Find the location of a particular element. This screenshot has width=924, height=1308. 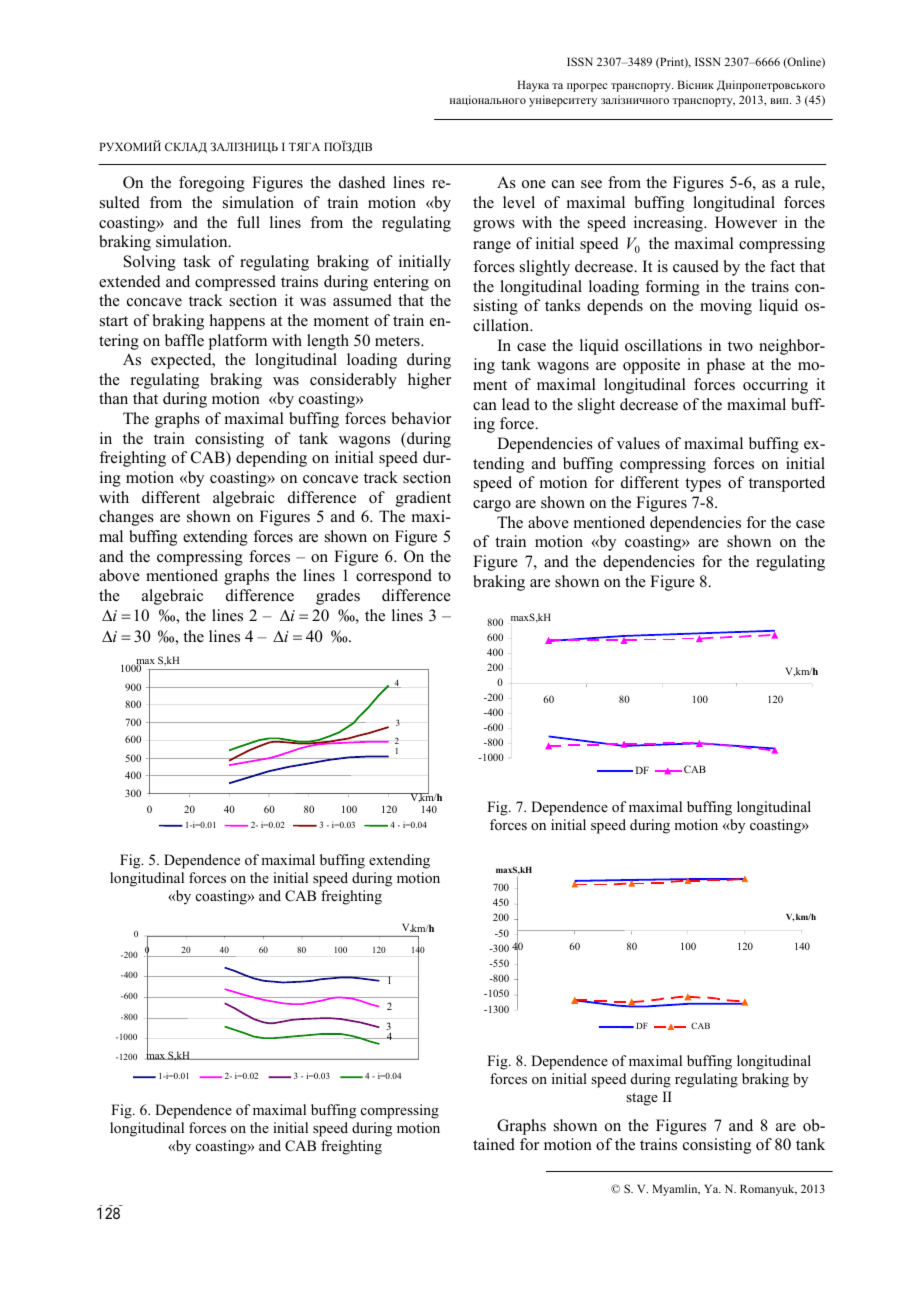

types is located at coordinates (703, 485).
